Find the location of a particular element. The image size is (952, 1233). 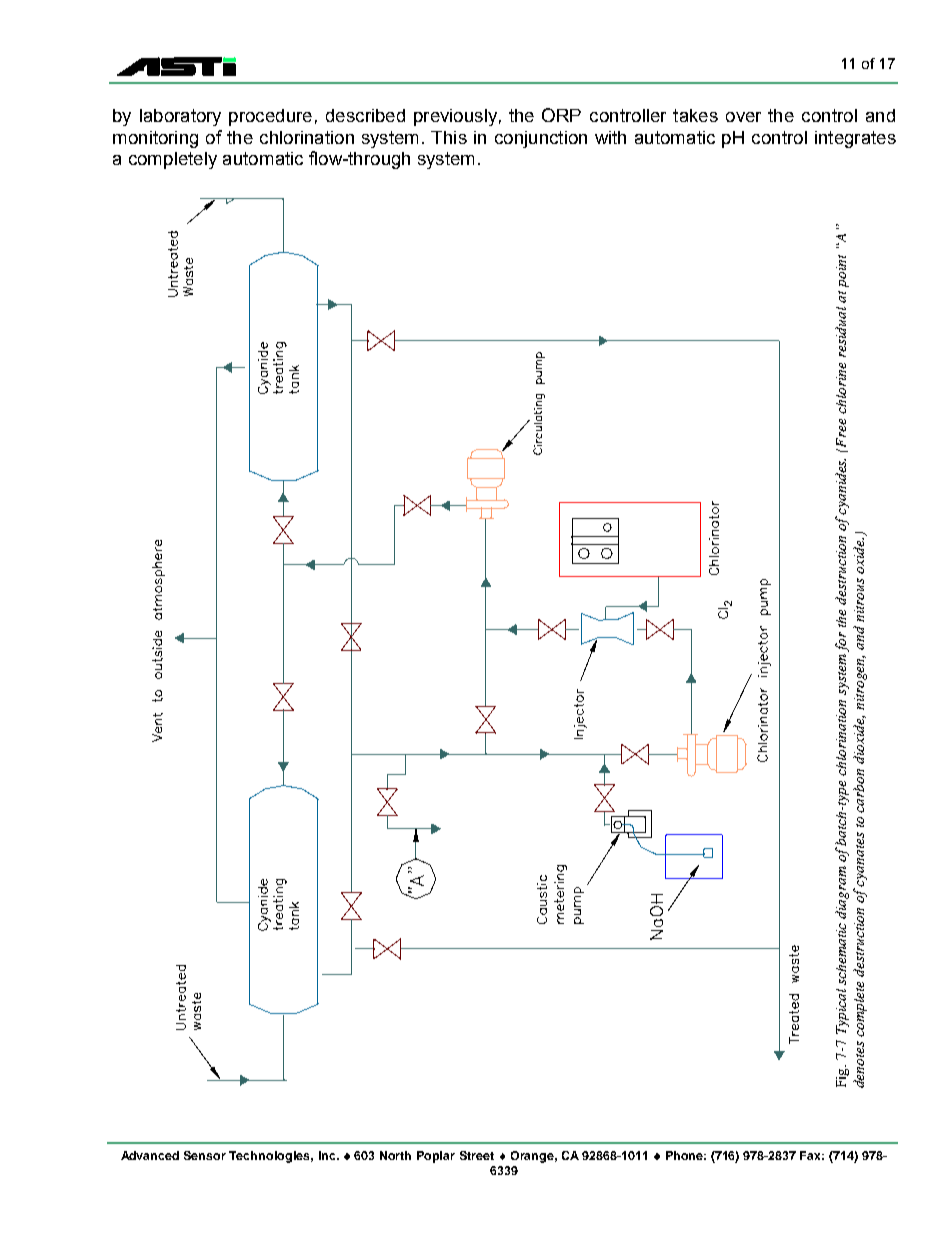

Poplar is located at coordinates (436, 1157).
